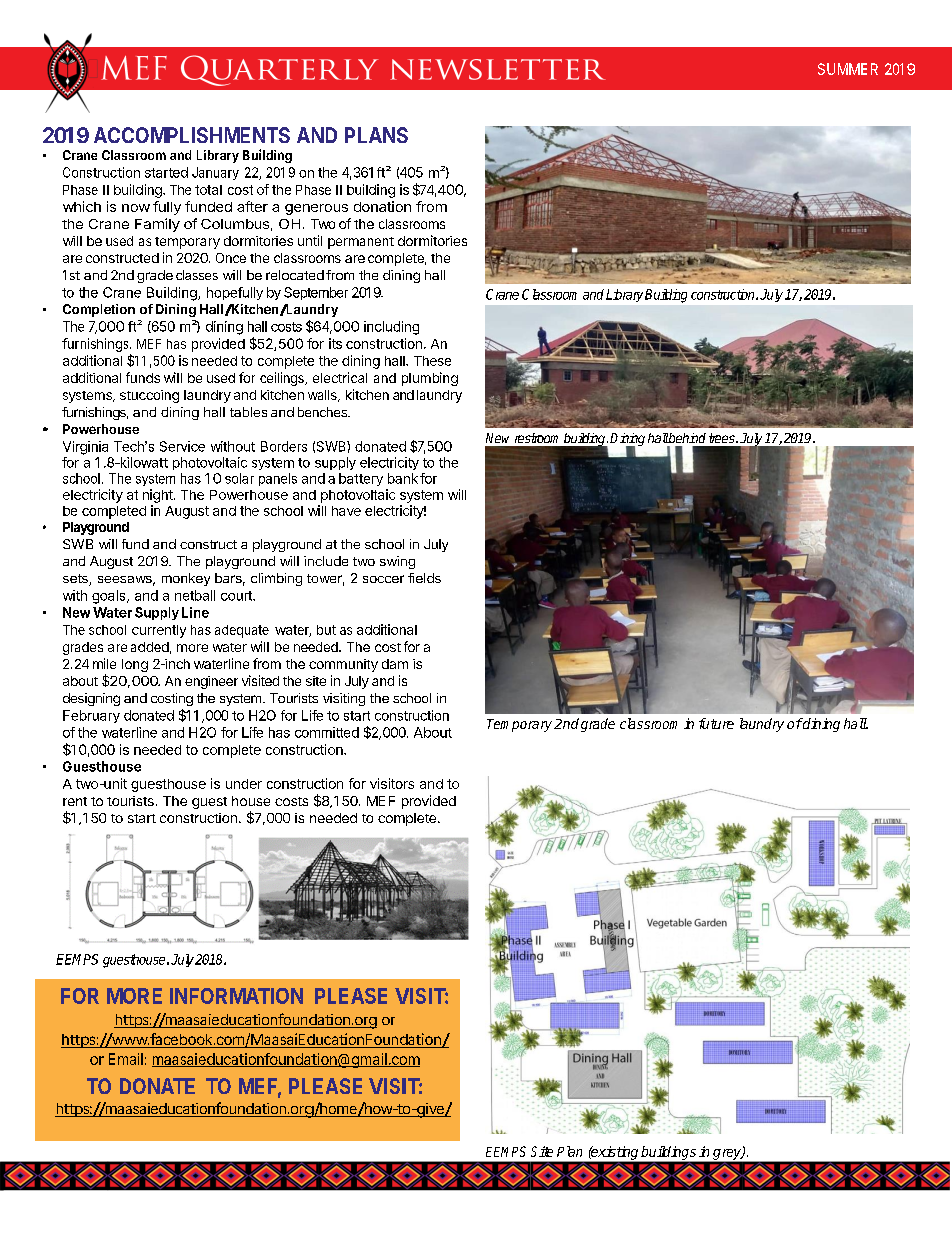  Describe the element at coordinates (326, 630) in the screenshot. I see `but` at that location.
